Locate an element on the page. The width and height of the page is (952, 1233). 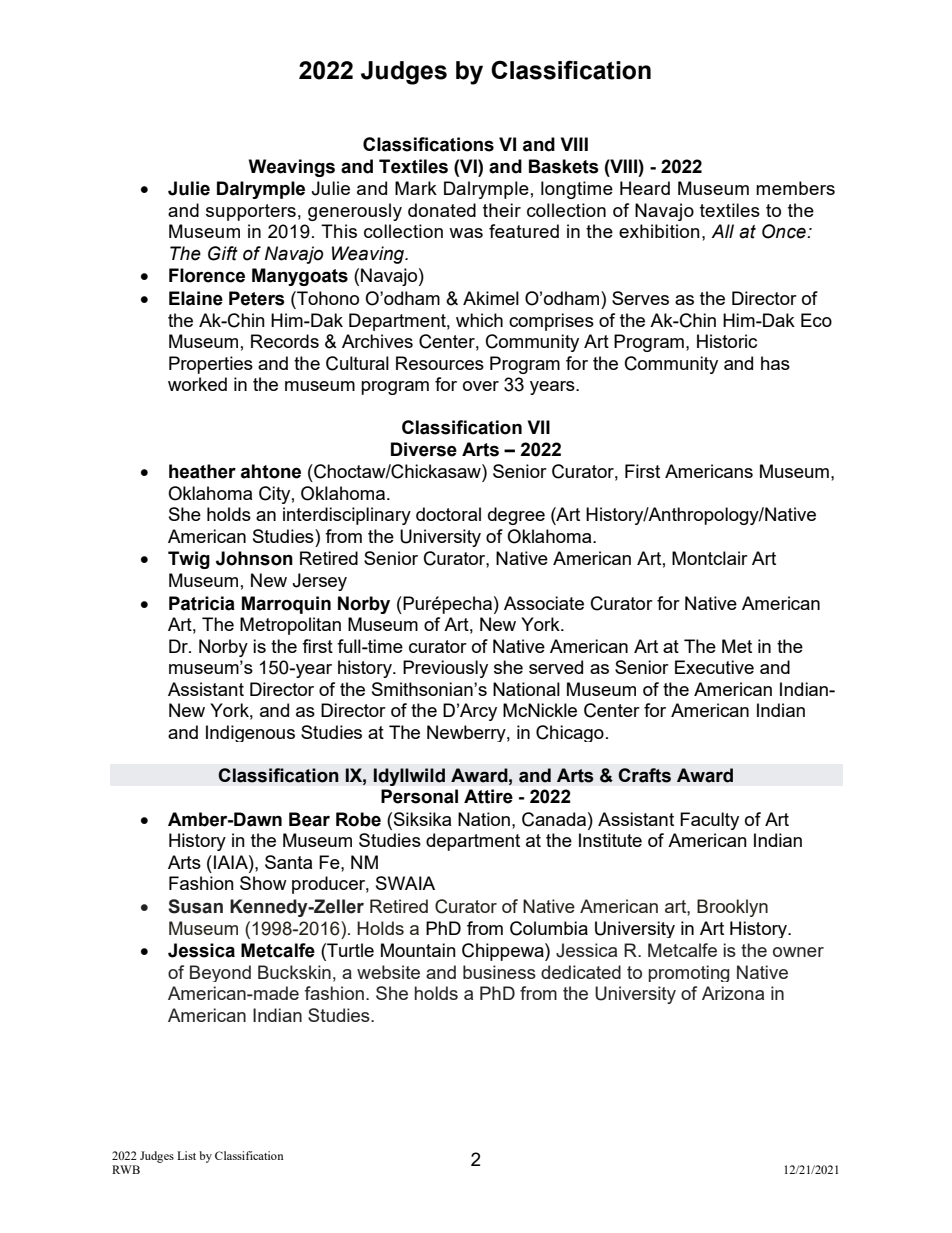
List is located at coordinates (186, 1155).
